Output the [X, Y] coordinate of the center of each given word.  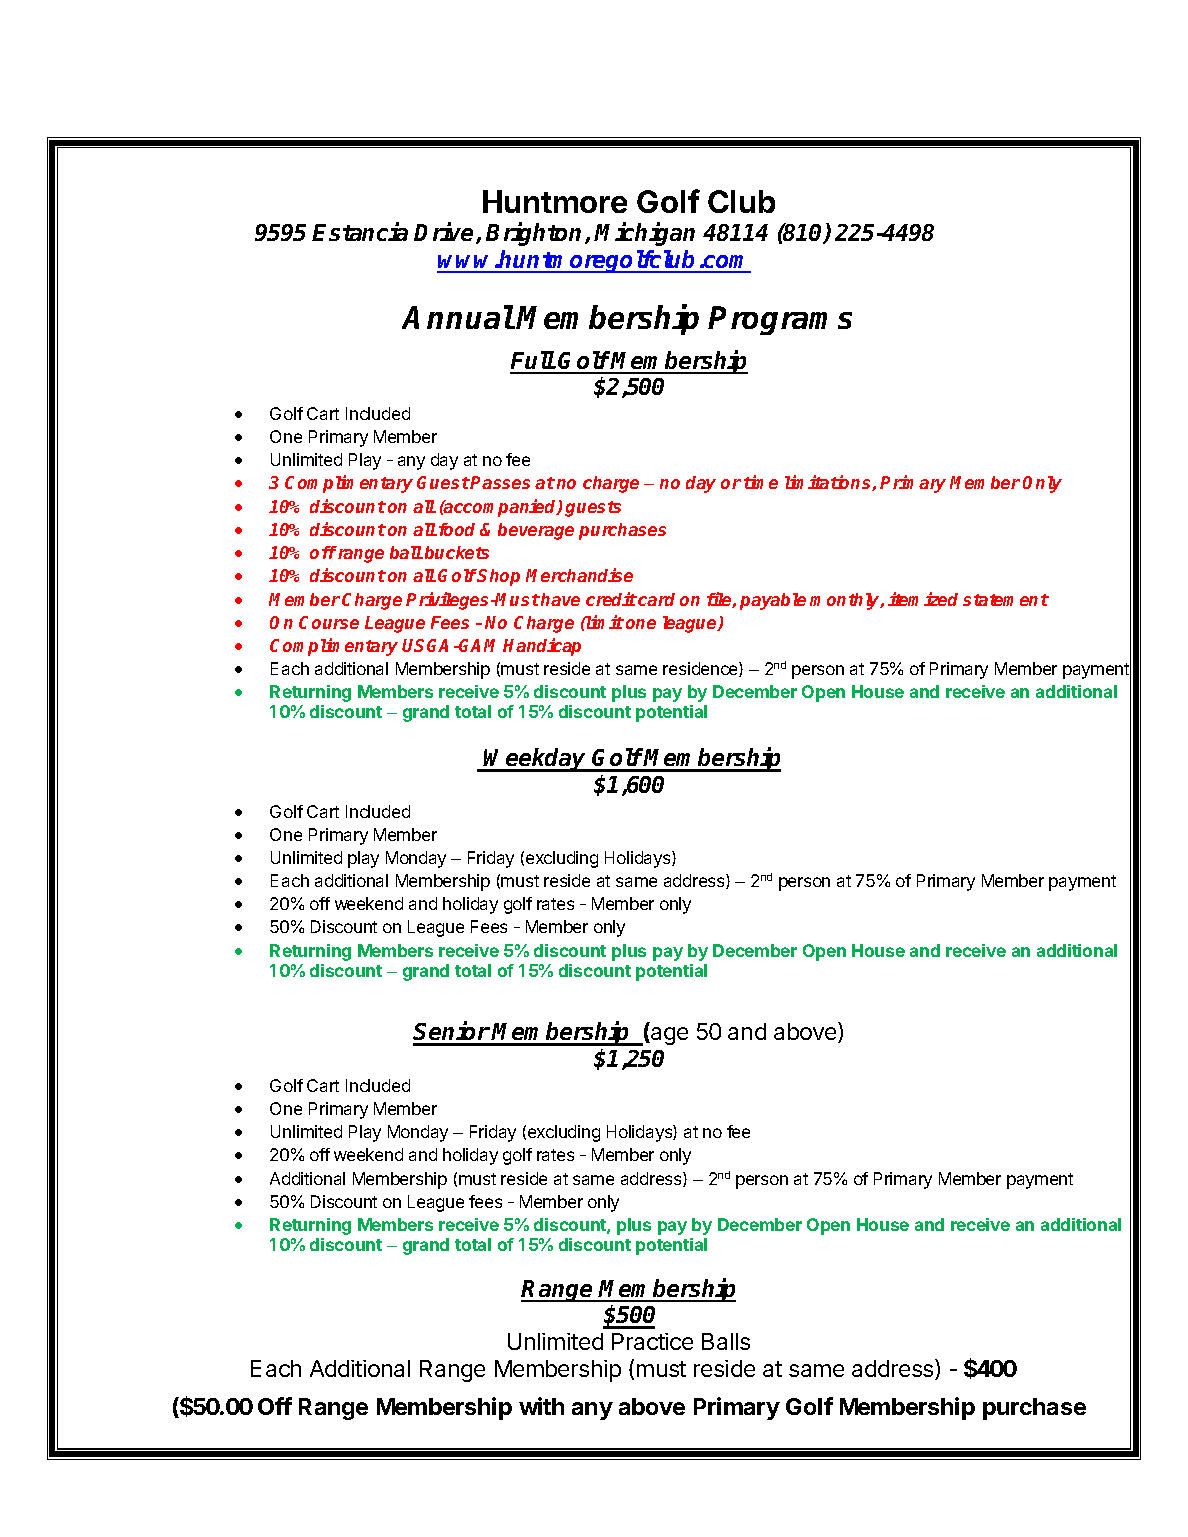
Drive [443, 231]
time [761, 482]
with [541, 1406]
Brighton [536, 234]
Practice [652, 1341]
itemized [923, 599]
